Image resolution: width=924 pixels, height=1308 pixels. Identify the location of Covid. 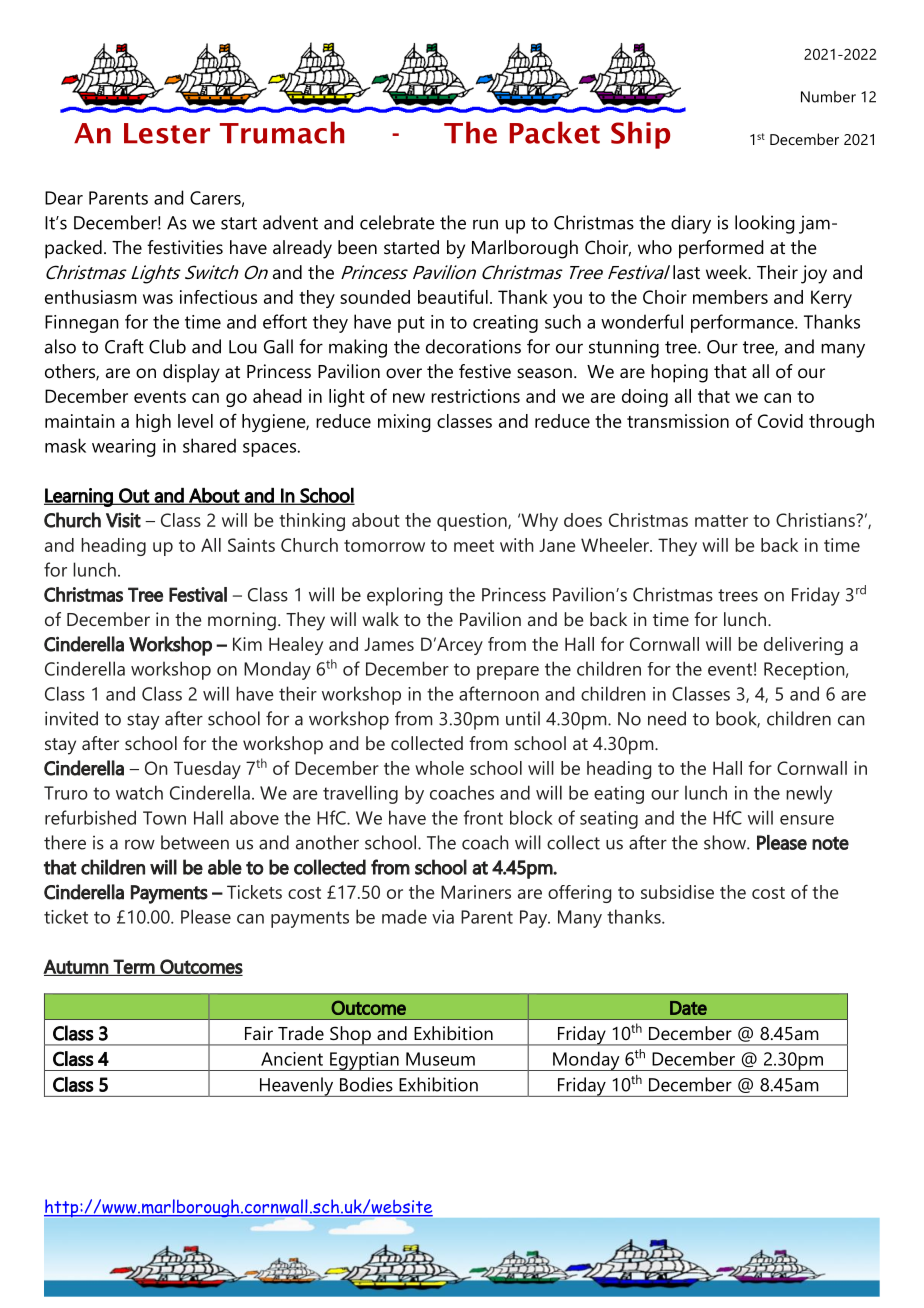
(780, 421).
